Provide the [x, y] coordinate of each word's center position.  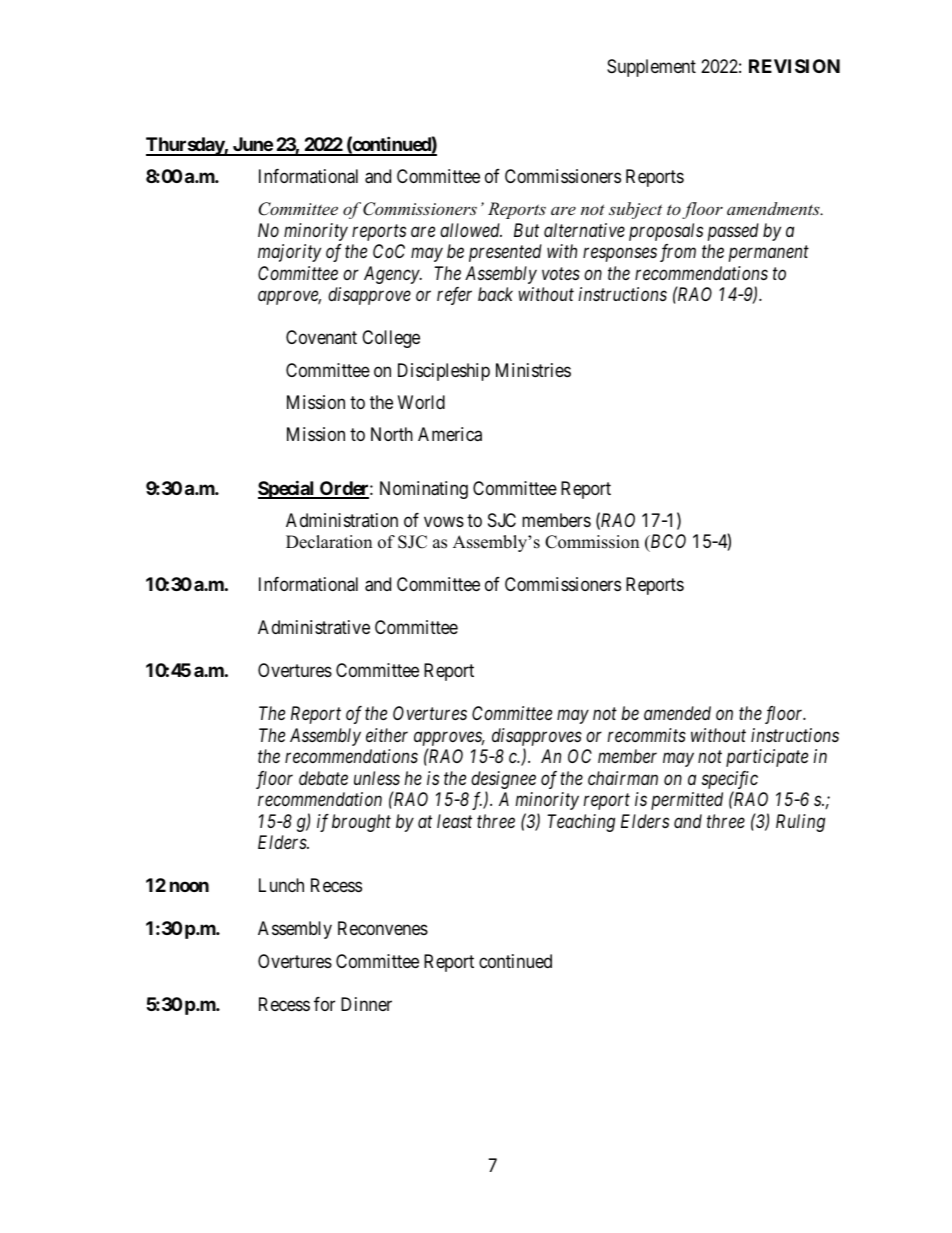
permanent [769, 254]
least [454, 821]
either [387, 735]
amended [677, 713]
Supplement [651, 68]
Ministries [533, 370]
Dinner [366, 1004]
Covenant [321, 337]
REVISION [794, 66]
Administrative [314, 627]
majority [289, 253]
